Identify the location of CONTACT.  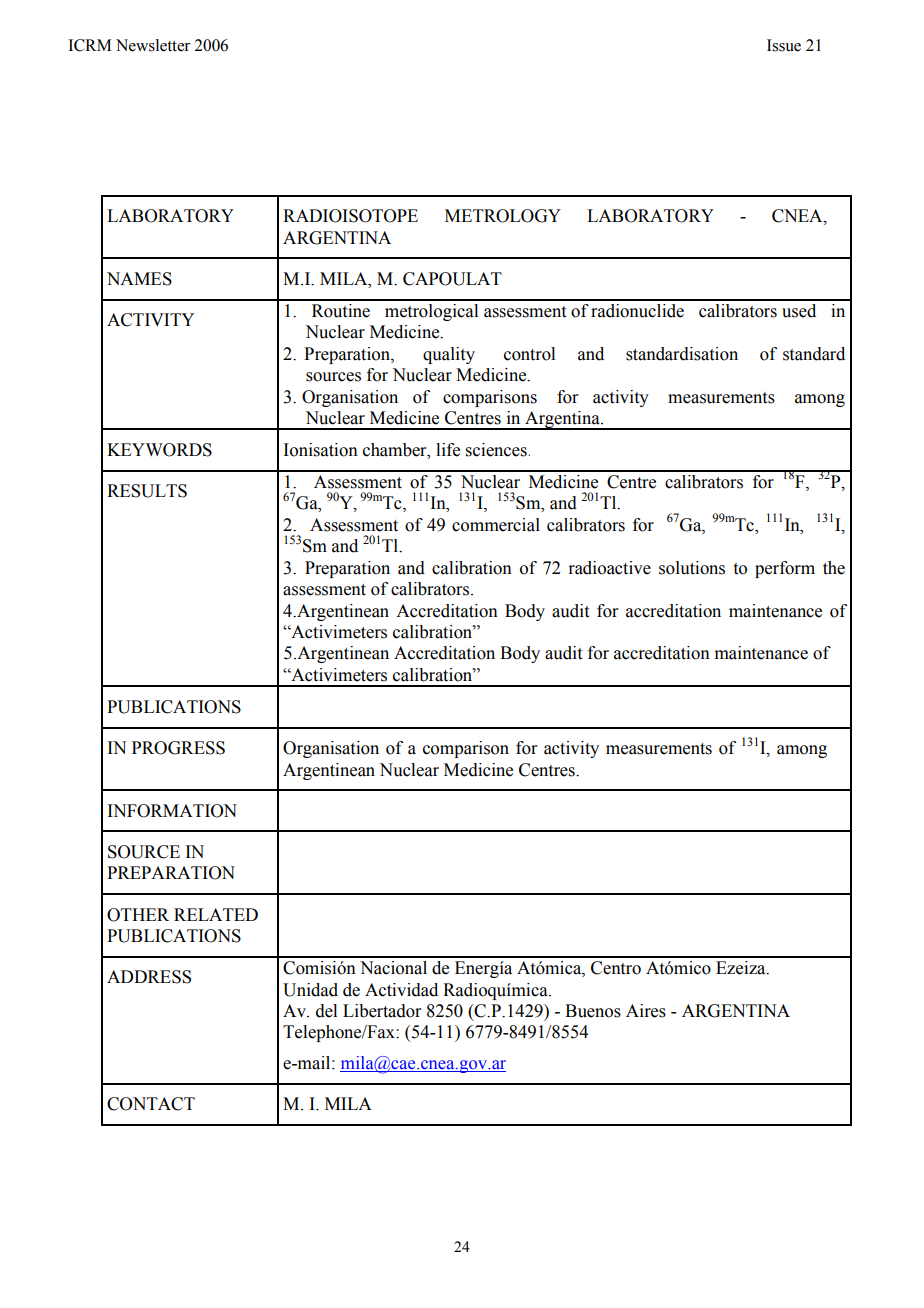
(151, 1104).
